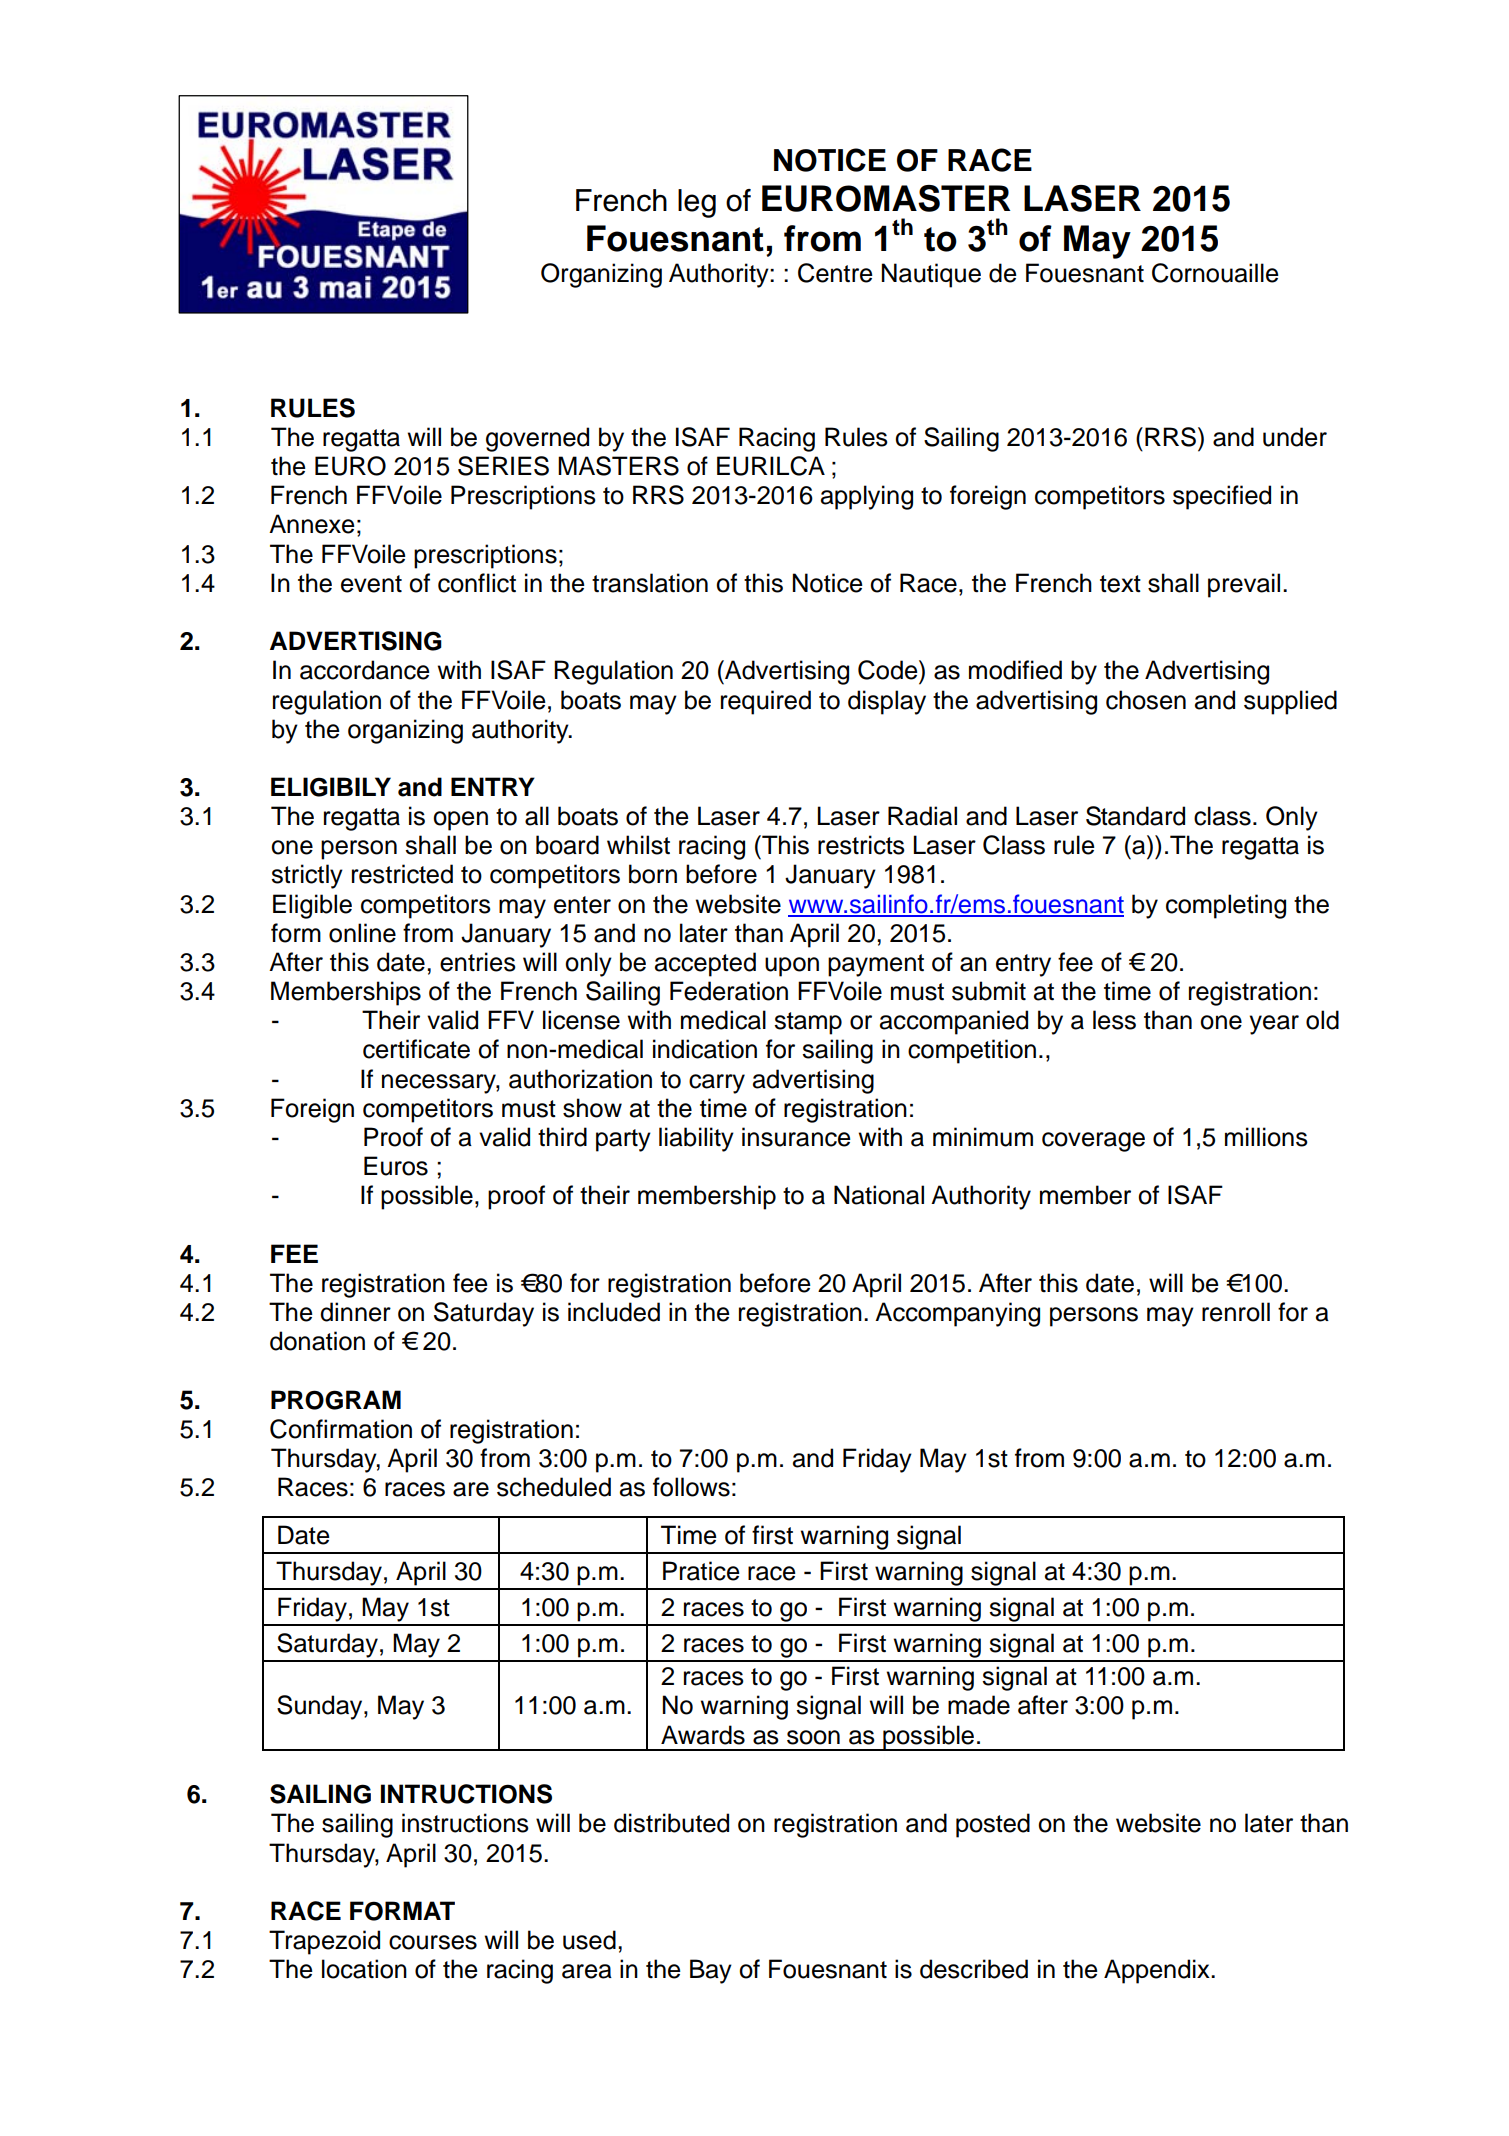 The image size is (1509, 2136). I want to click on courses, so click(433, 1942).
